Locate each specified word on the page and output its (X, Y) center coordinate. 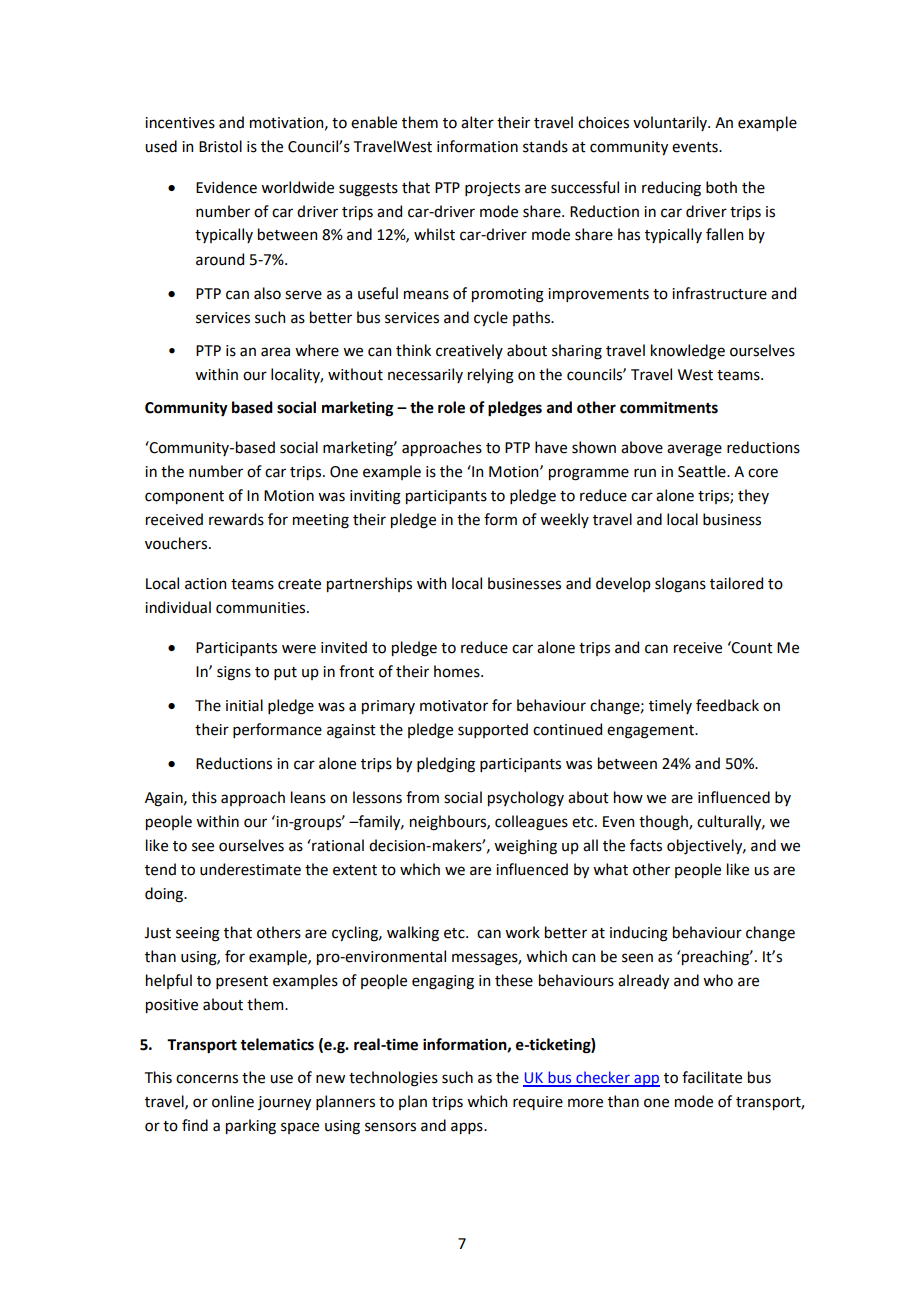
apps (468, 1128)
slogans (680, 585)
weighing (525, 847)
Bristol (220, 146)
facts (646, 845)
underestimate (250, 869)
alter (477, 122)
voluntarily (671, 123)
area (275, 352)
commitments (669, 407)
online (233, 1101)
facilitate (712, 1077)
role (451, 407)
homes (458, 671)
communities (262, 608)
